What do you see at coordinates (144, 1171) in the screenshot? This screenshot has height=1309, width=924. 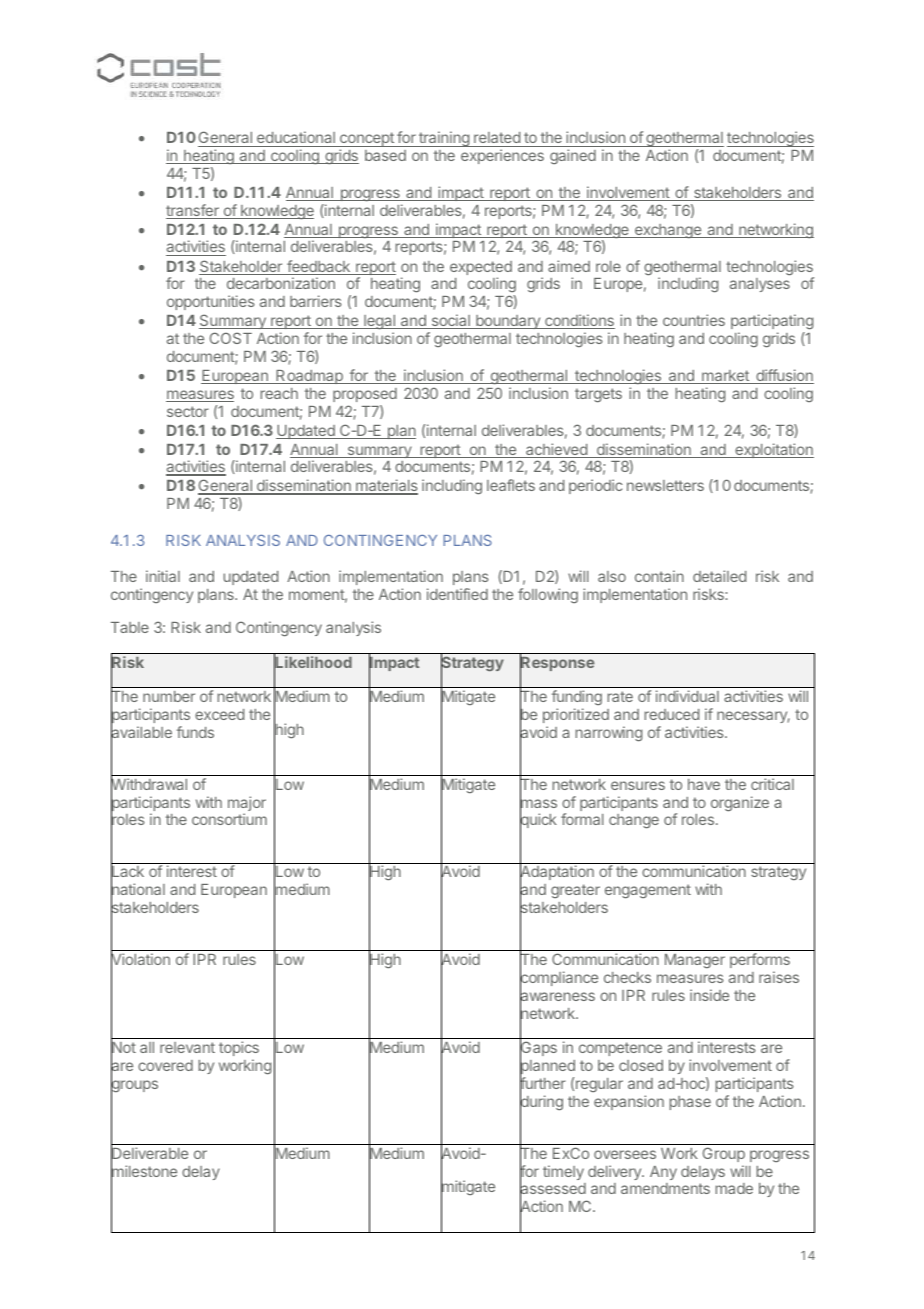 I see `milestone` at bounding box center [144, 1171].
